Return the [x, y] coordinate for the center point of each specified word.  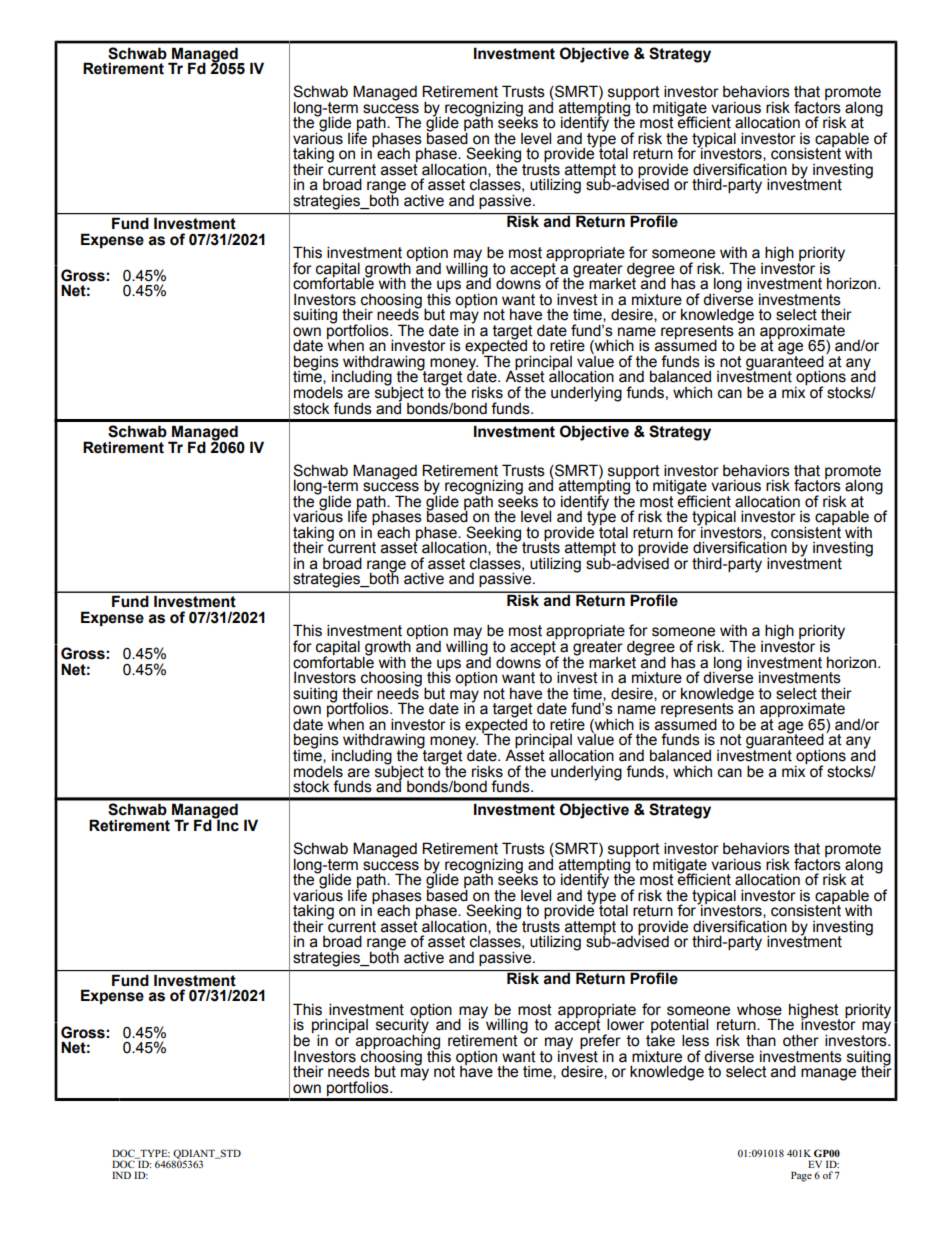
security [402, 1026]
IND [121, 1175]
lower [625, 1024]
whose [759, 1010]
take [660, 1039]
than [761, 1040]
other [801, 1040]
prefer [600, 1042]
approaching [399, 1042]
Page [801, 1177]
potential [679, 1027]
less [695, 1040]
